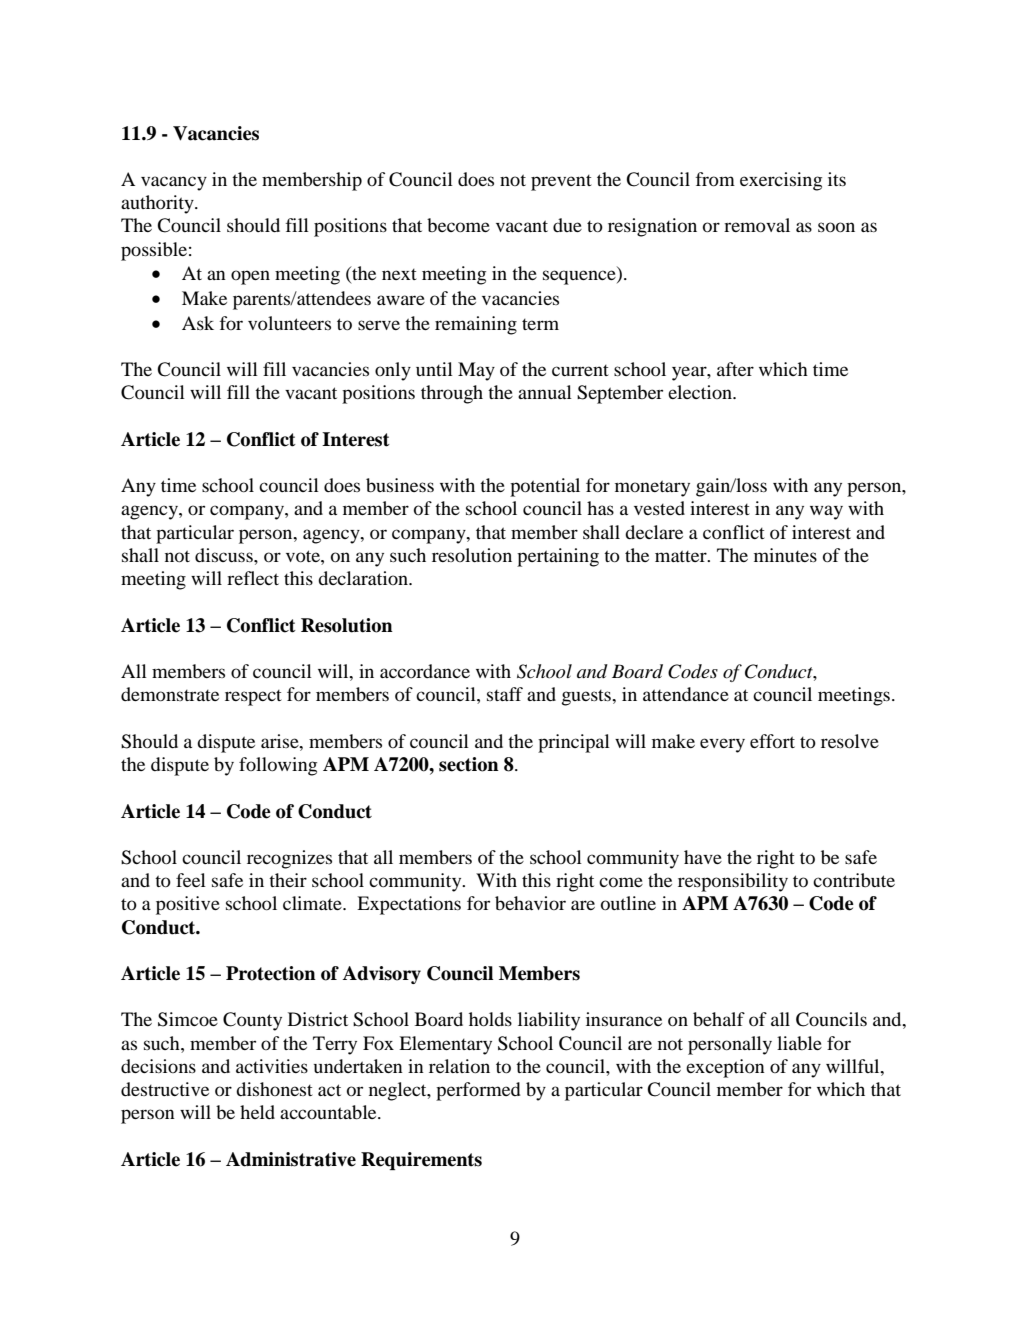 This image has height=1333, width=1030. I want to click on recognizes, so click(289, 859).
